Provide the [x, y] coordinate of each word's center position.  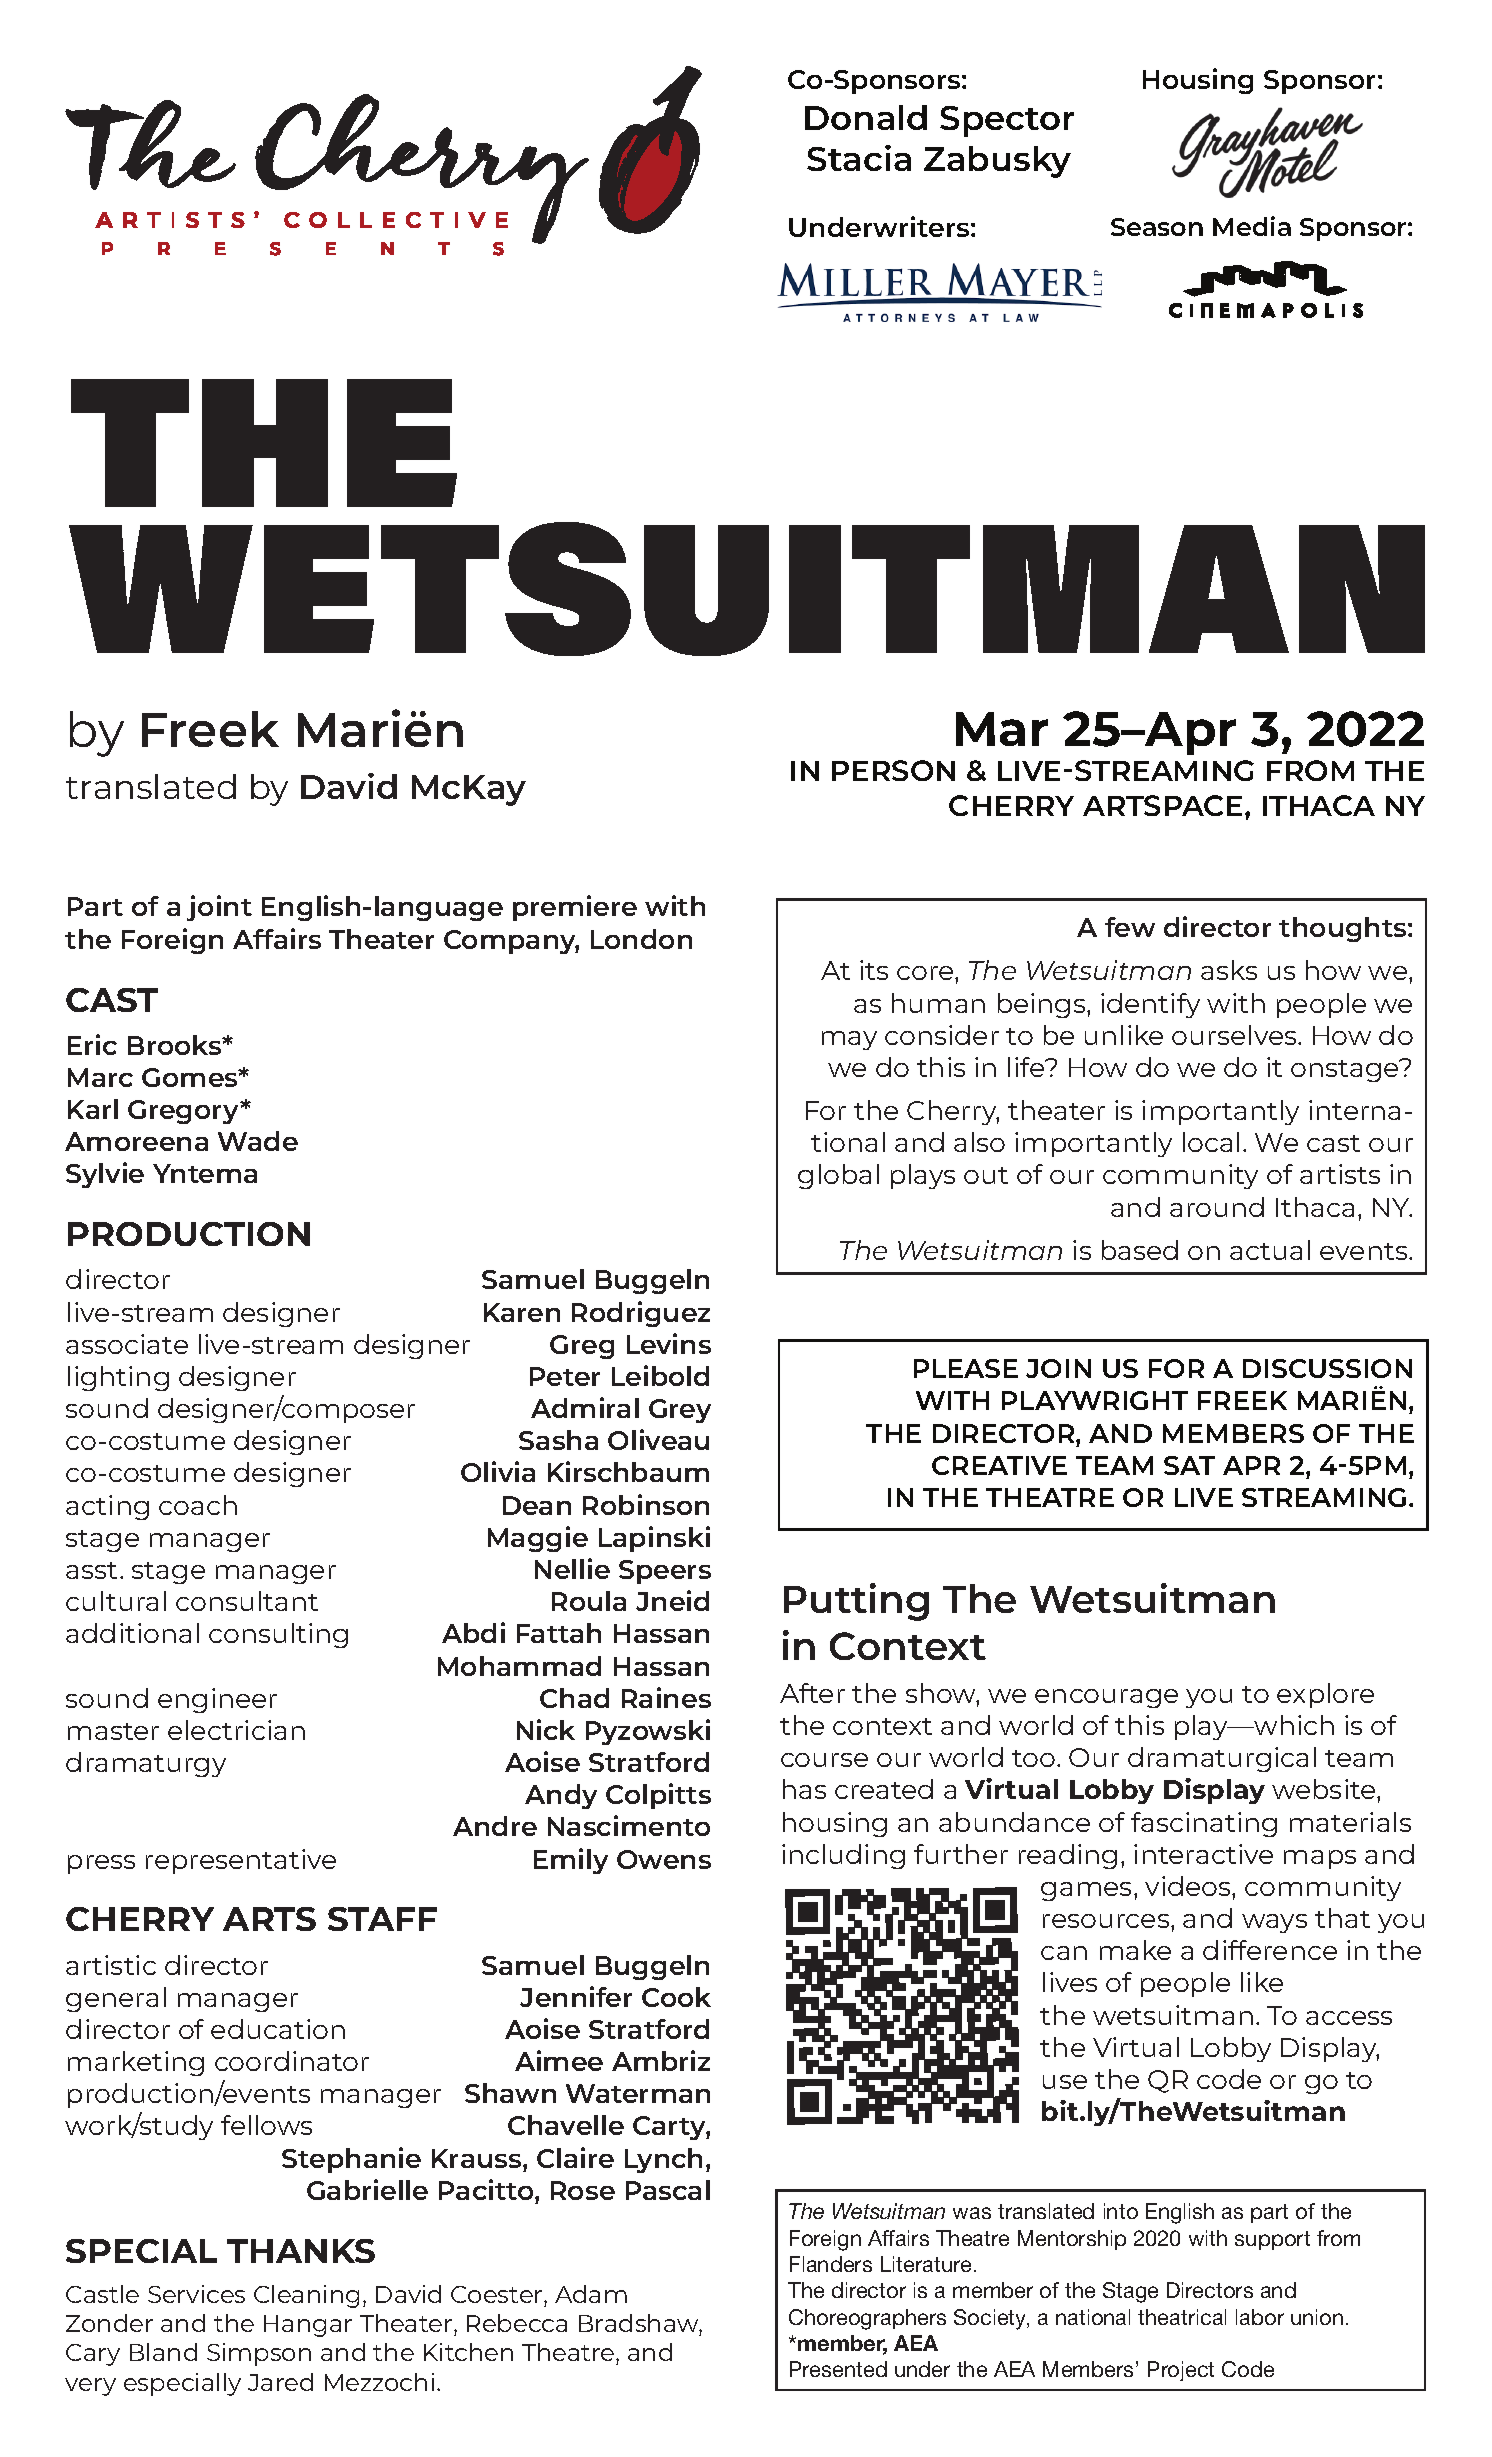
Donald [866, 117]
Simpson [259, 2354]
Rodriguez [641, 1314]
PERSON [893, 770]
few [1130, 927]
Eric [92, 1044]
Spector [1007, 121]
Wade [258, 1141]
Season [1157, 227]
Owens [664, 1859]
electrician [236, 1730]
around [1217, 1207]
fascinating [1204, 1824]
